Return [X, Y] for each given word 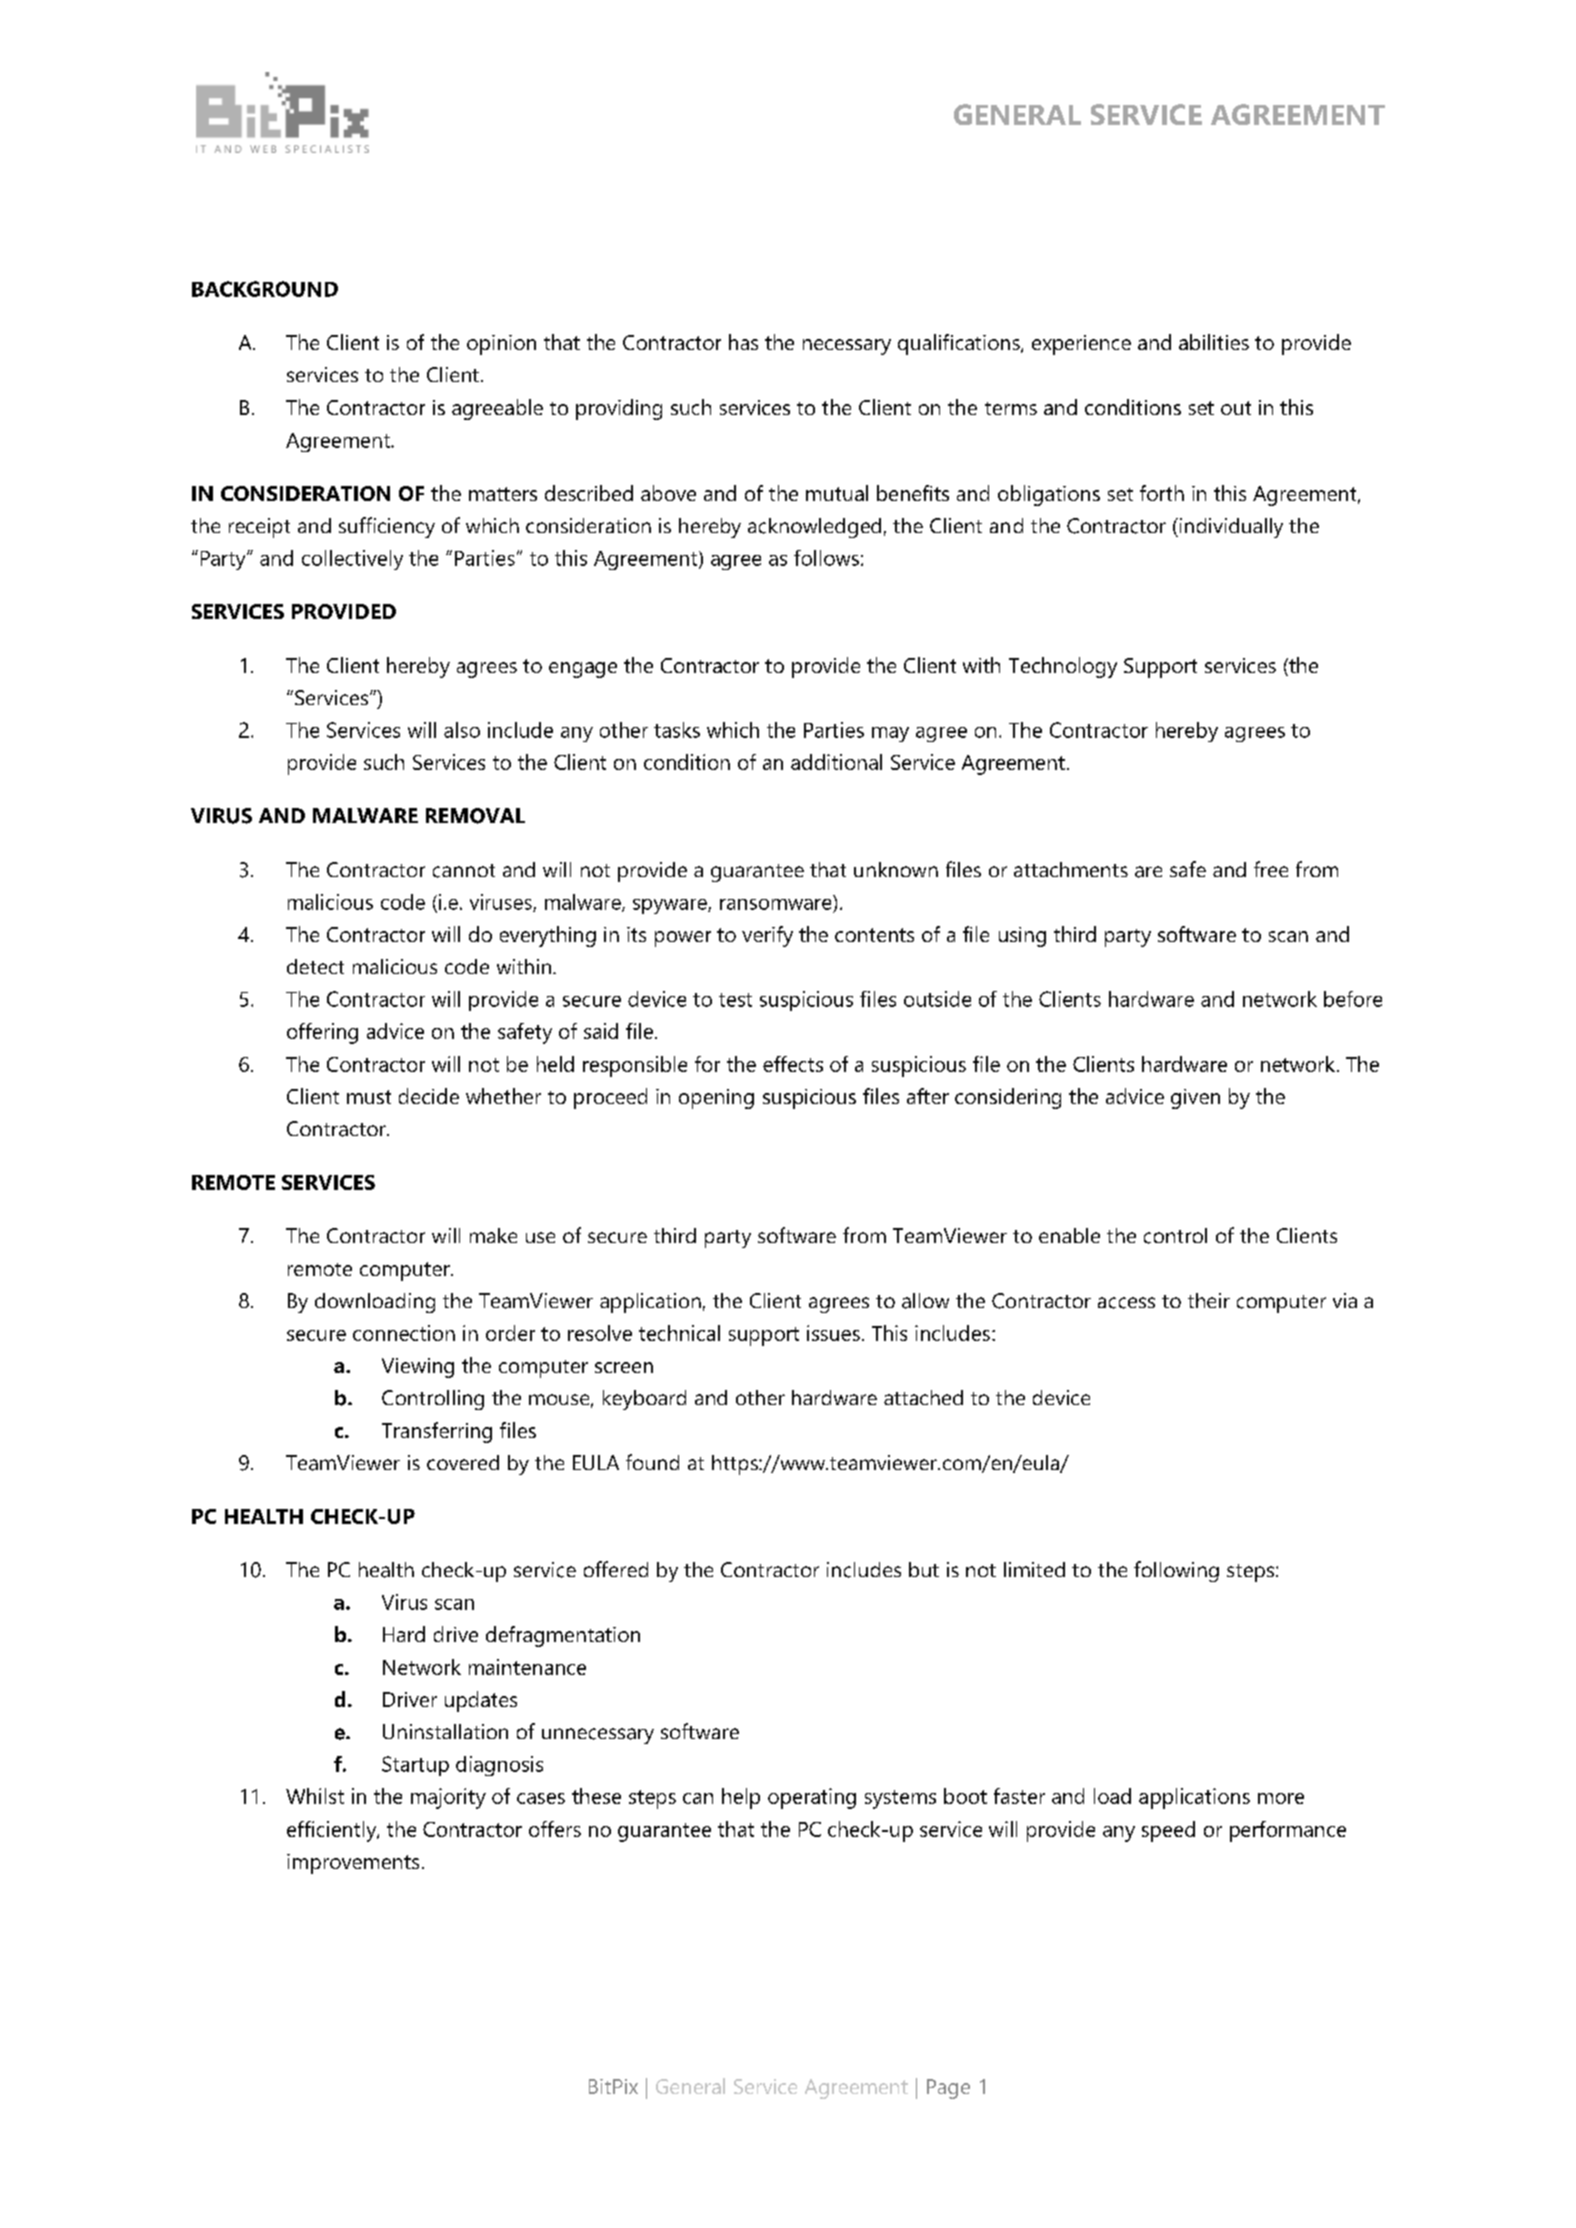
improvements [353, 1864]
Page [948, 2089]
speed [1168, 1831]
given [1195, 1099]
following [1176, 1571]
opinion [501, 345]
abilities [1214, 342]
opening [716, 1099]
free [1271, 869]
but [924, 1569]
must [369, 1097]
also [462, 730]
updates [481, 1701]
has [743, 342]
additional [836, 762]
